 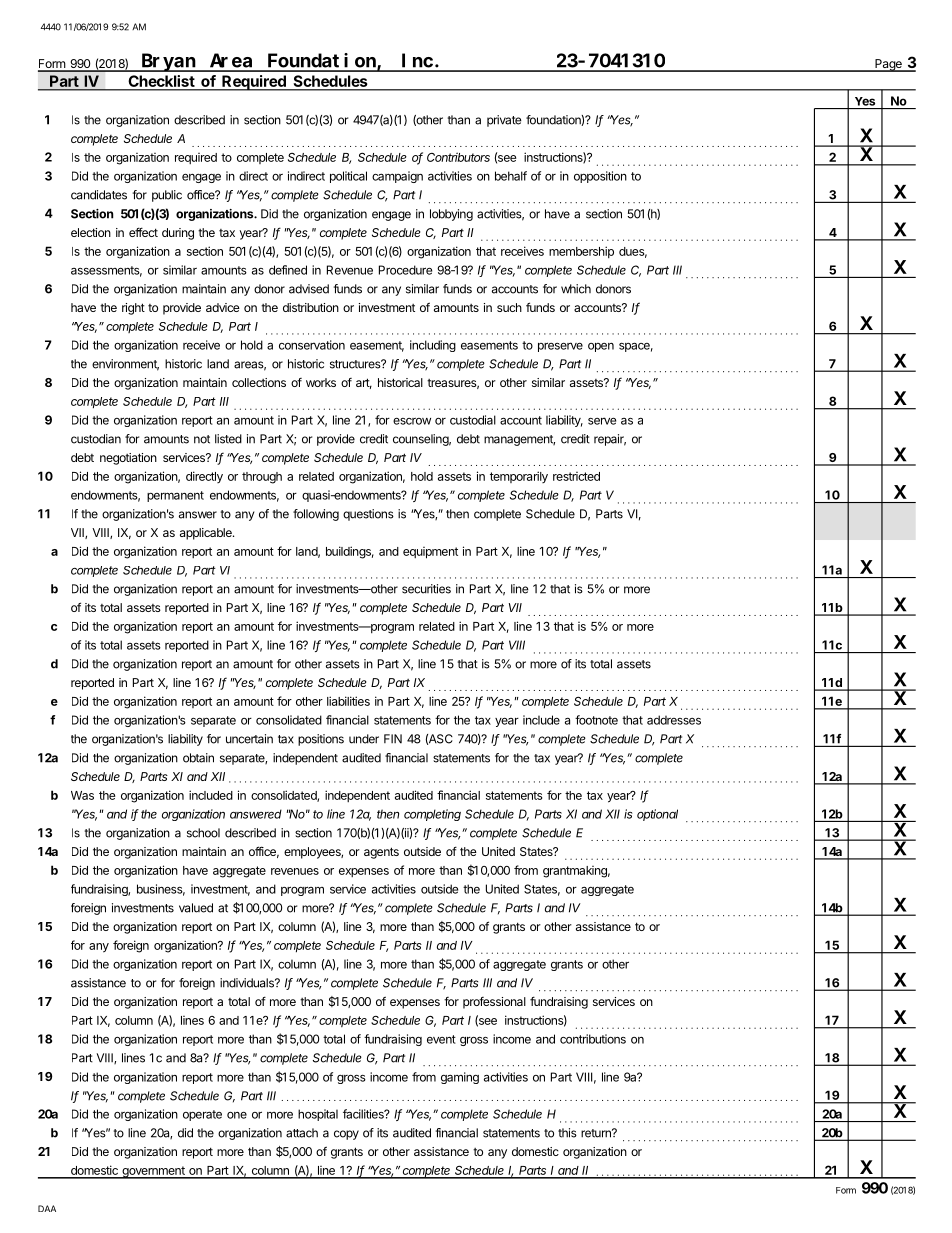 What do you see at coordinates (381, 853) in the page?
I see `agents` at bounding box center [381, 853].
